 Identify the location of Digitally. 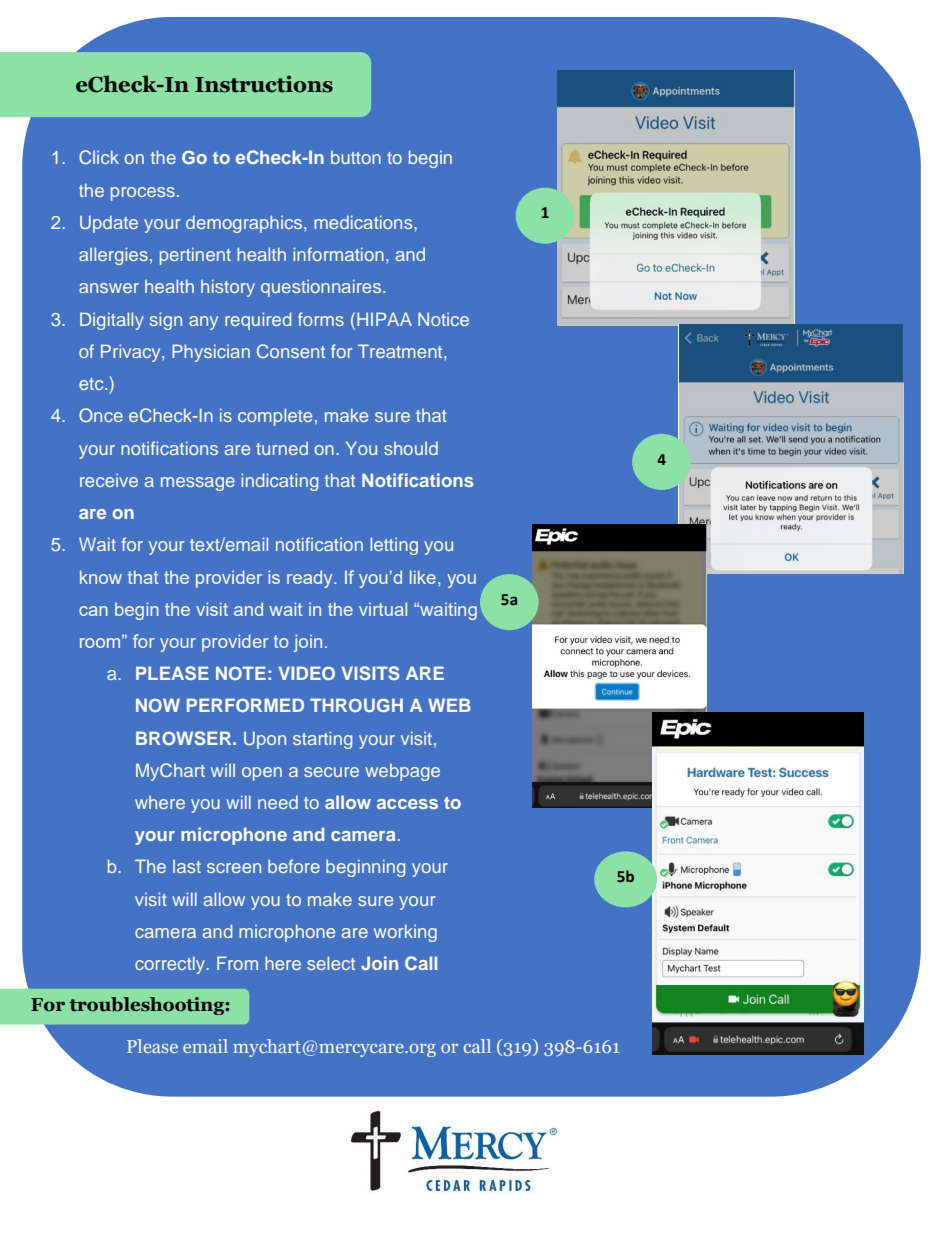
(112, 321).
